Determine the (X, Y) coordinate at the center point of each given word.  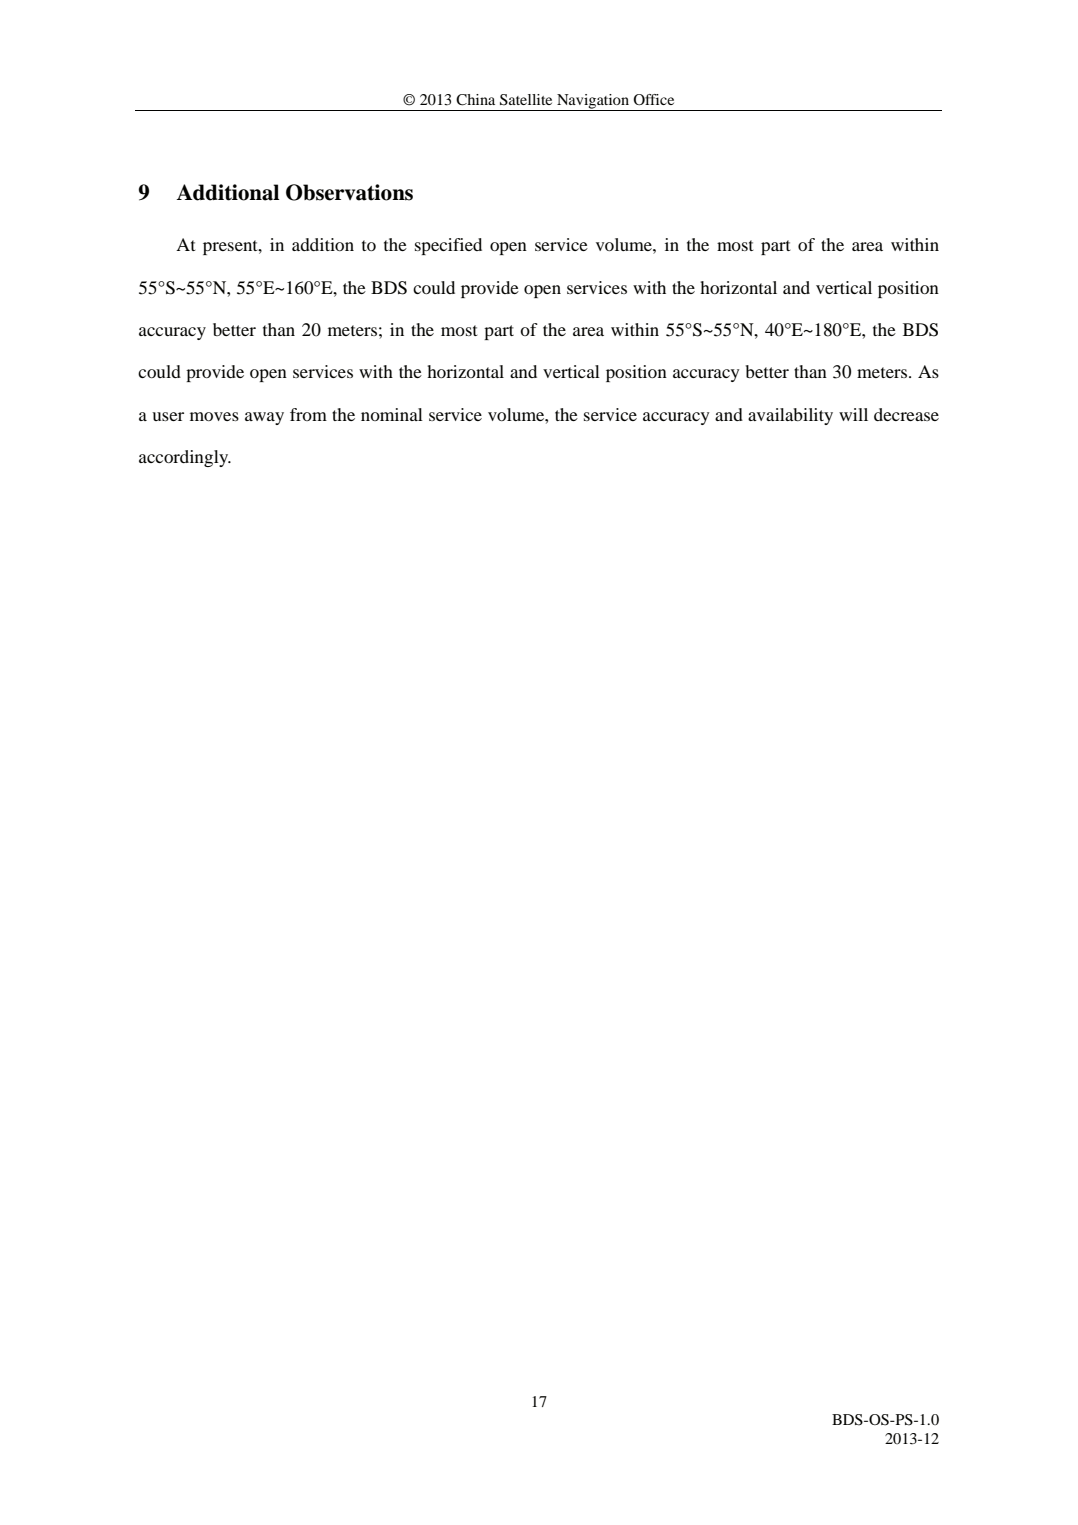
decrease (906, 414)
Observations (349, 192)
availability (790, 416)
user (168, 416)
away (264, 418)
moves (214, 416)
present (231, 247)
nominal (392, 414)
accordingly (185, 458)
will (853, 414)
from (308, 414)
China (475, 100)
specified (448, 246)
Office (653, 99)
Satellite (526, 100)
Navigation (593, 102)
